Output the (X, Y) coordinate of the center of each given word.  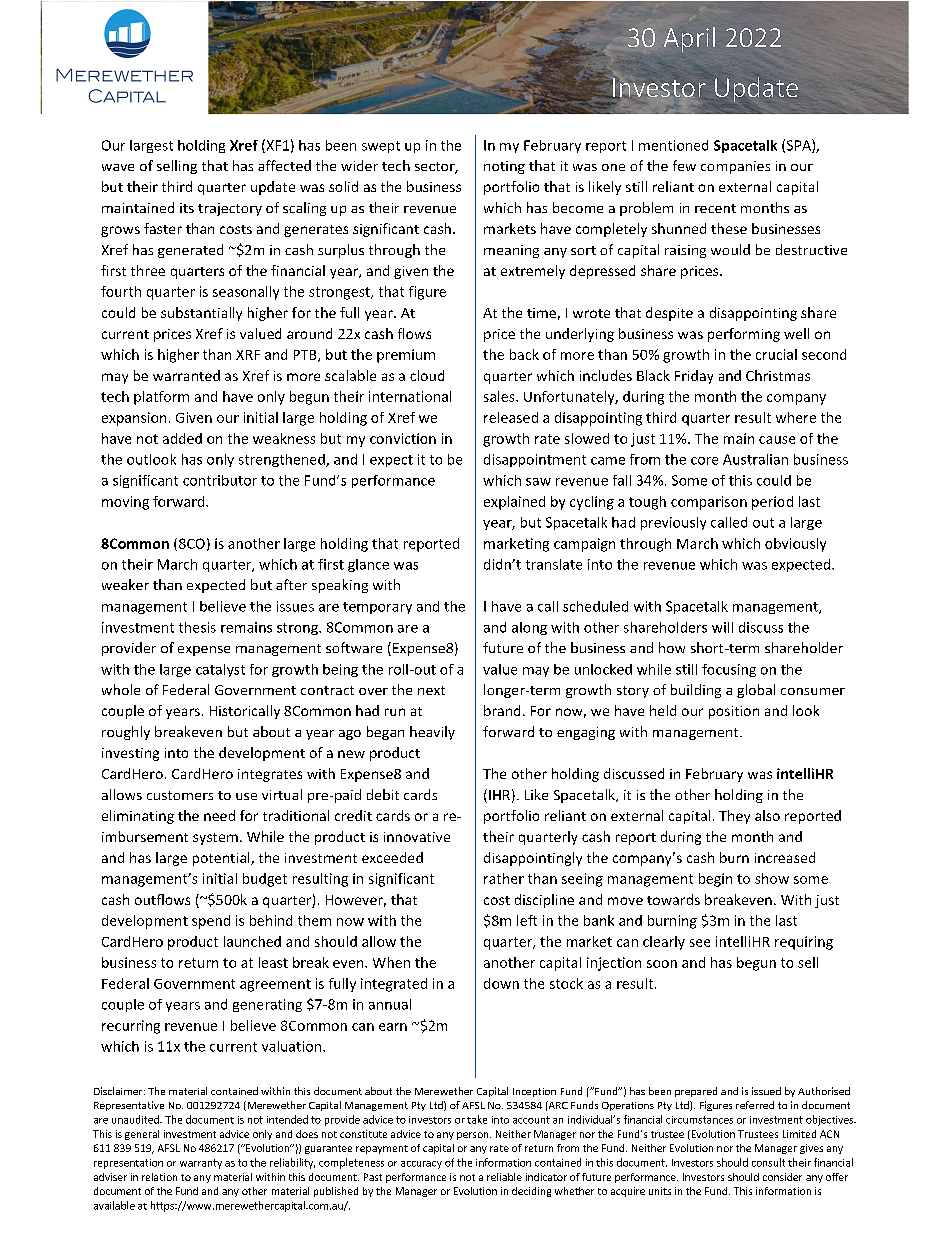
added (182, 438)
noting (504, 167)
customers (180, 795)
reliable (504, 1177)
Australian (755, 459)
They (734, 817)
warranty (201, 1164)
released (511, 417)
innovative (417, 837)
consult (768, 1162)
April (689, 39)
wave (118, 167)
